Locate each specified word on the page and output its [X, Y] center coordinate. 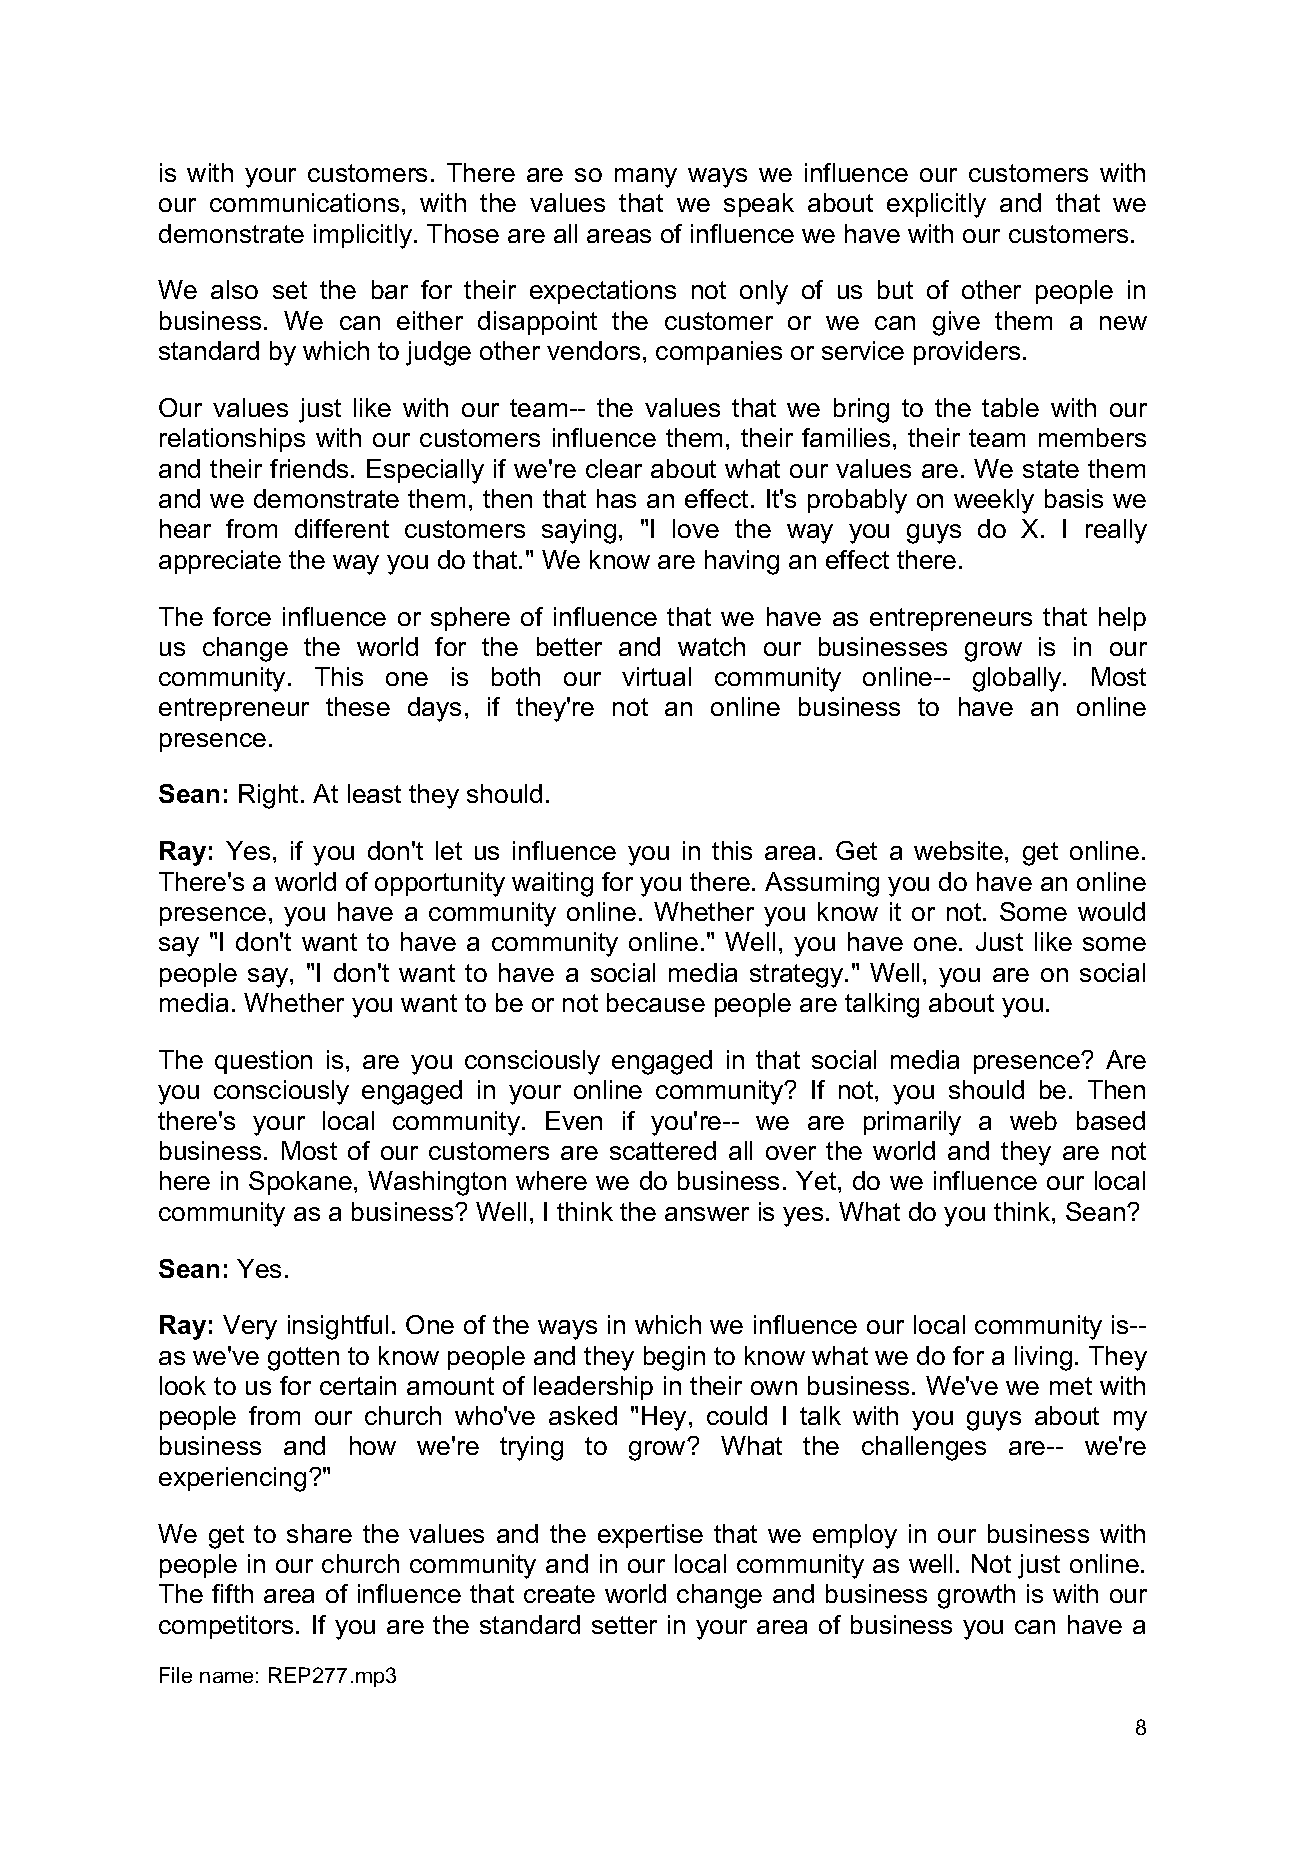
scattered [663, 1150]
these [358, 706]
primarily [912, 1123]
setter [624, 1625]
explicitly [936, 205]
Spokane [300, 1183]
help [1122, 619]
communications [304, 202]
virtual [656, 676]
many [646, 178]
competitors [226, 1627]
